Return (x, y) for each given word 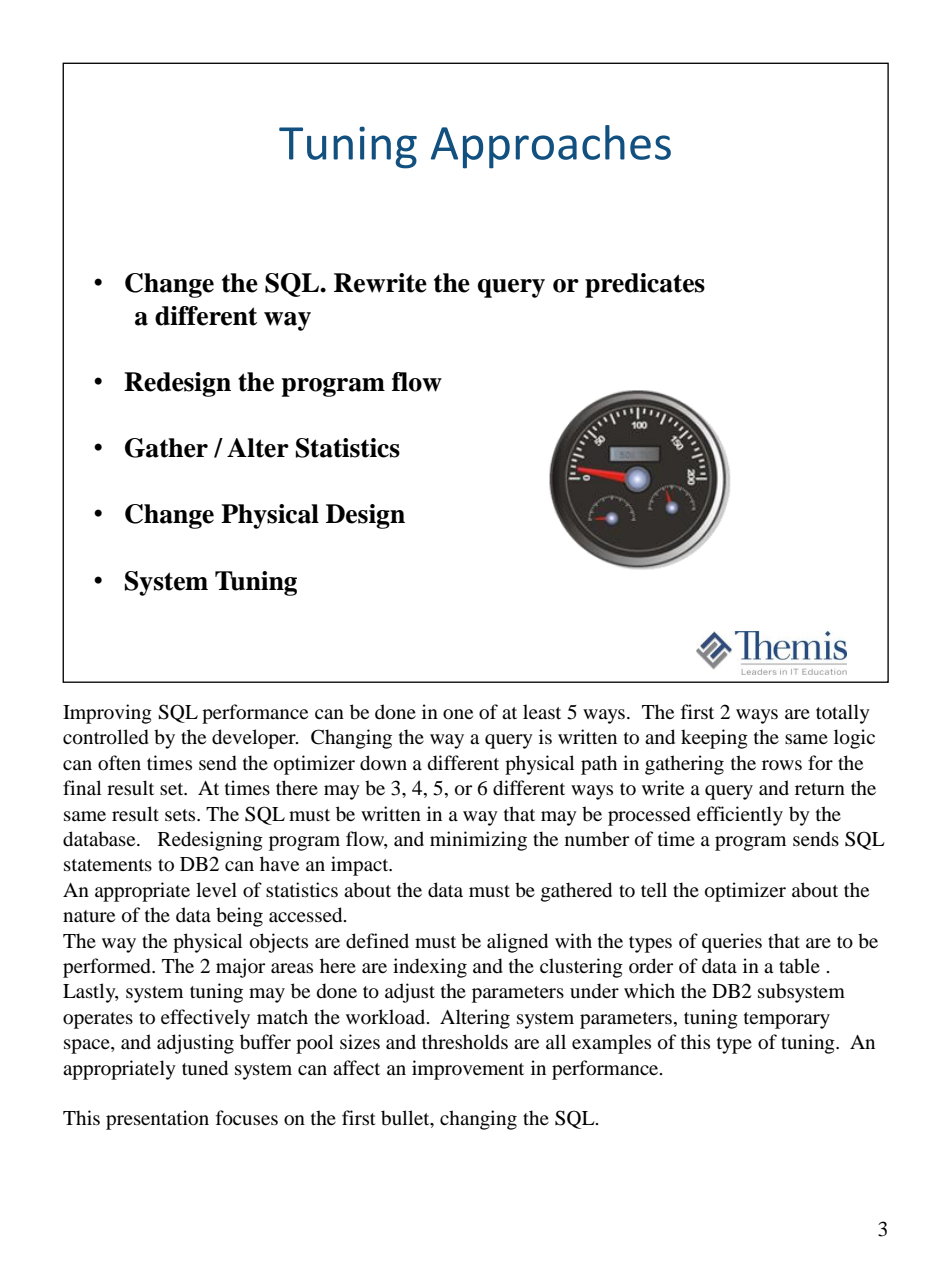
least (542, 711)
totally (843, 714)
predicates (645, 285)
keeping (714, 739)
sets (181, 815)
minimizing (478, 841)
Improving (107, 714)
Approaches (551, 147)
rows (782, 765)
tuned (205, 1068)
